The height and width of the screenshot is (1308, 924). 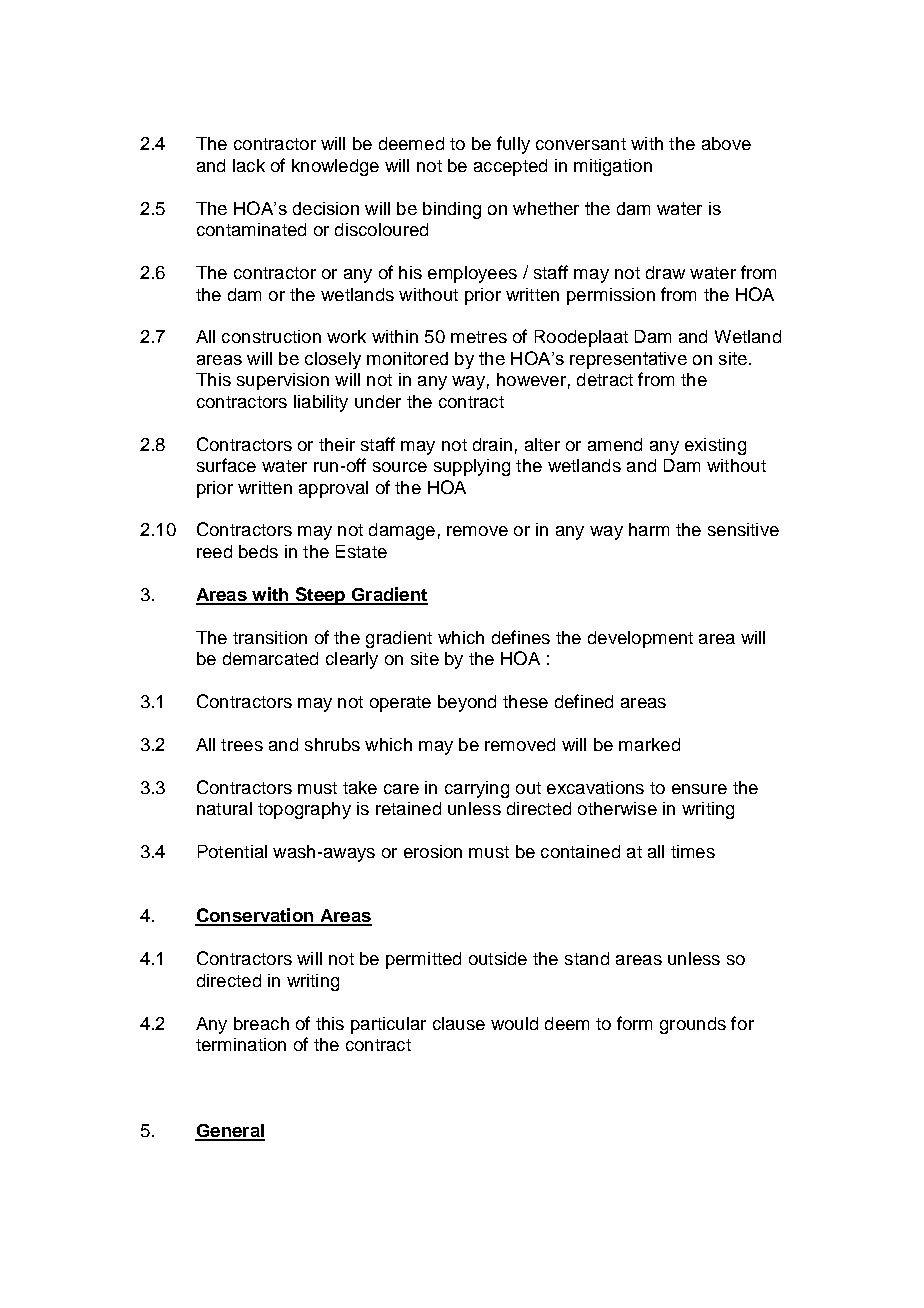 What do you see at coordinates (249, 165) in the screenshot?
I see `lack` at bounding box center [249, 165].
